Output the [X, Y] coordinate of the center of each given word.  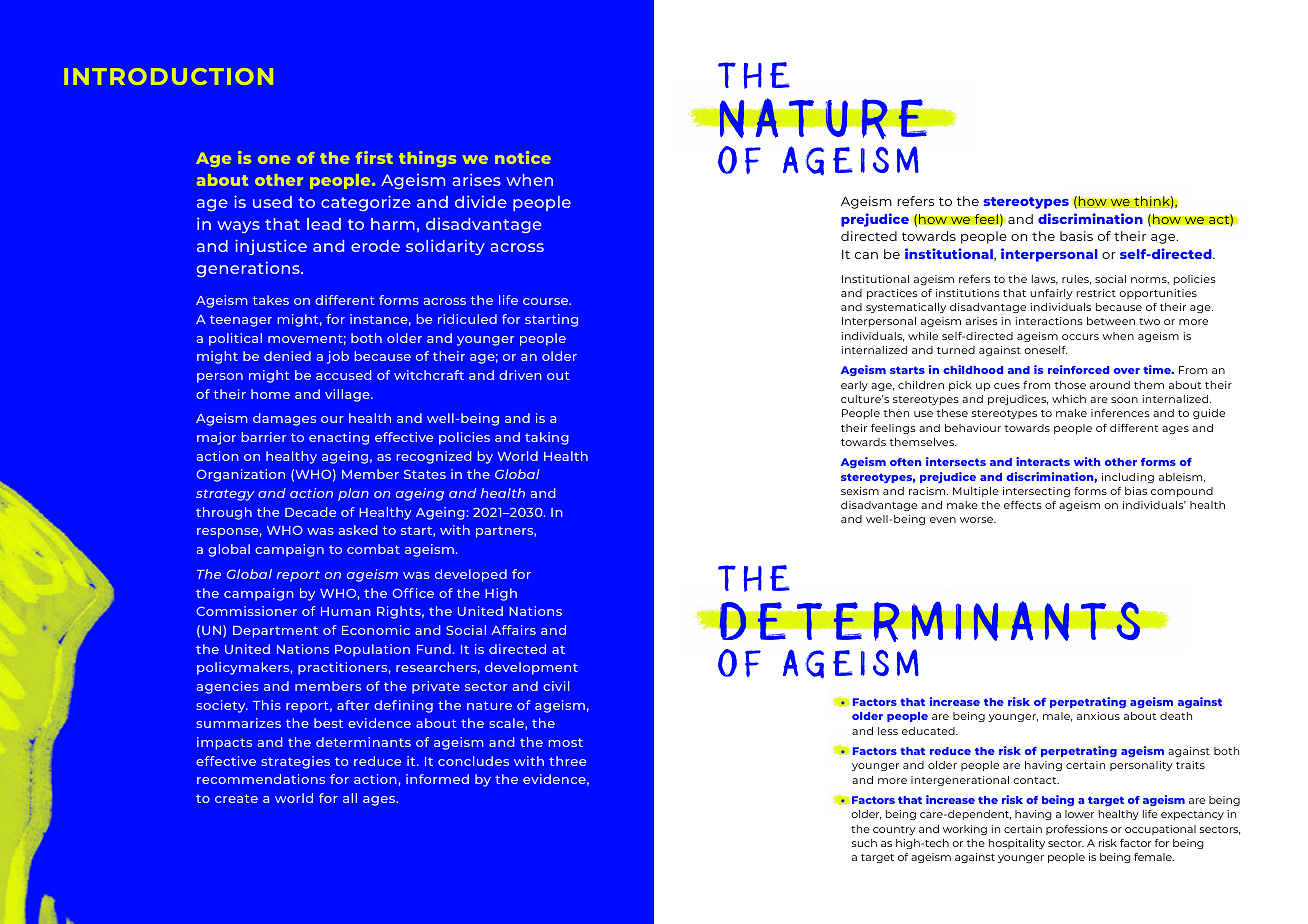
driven [520, 375]
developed [471, 575]
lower [1079, 814]
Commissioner [246, 611]
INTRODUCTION [168, 76]
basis [1076, 236]
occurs [1080, 337]
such [864, 843]
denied [287, 356]
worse [978, 520]
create [236, 798]
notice [523, 157]
